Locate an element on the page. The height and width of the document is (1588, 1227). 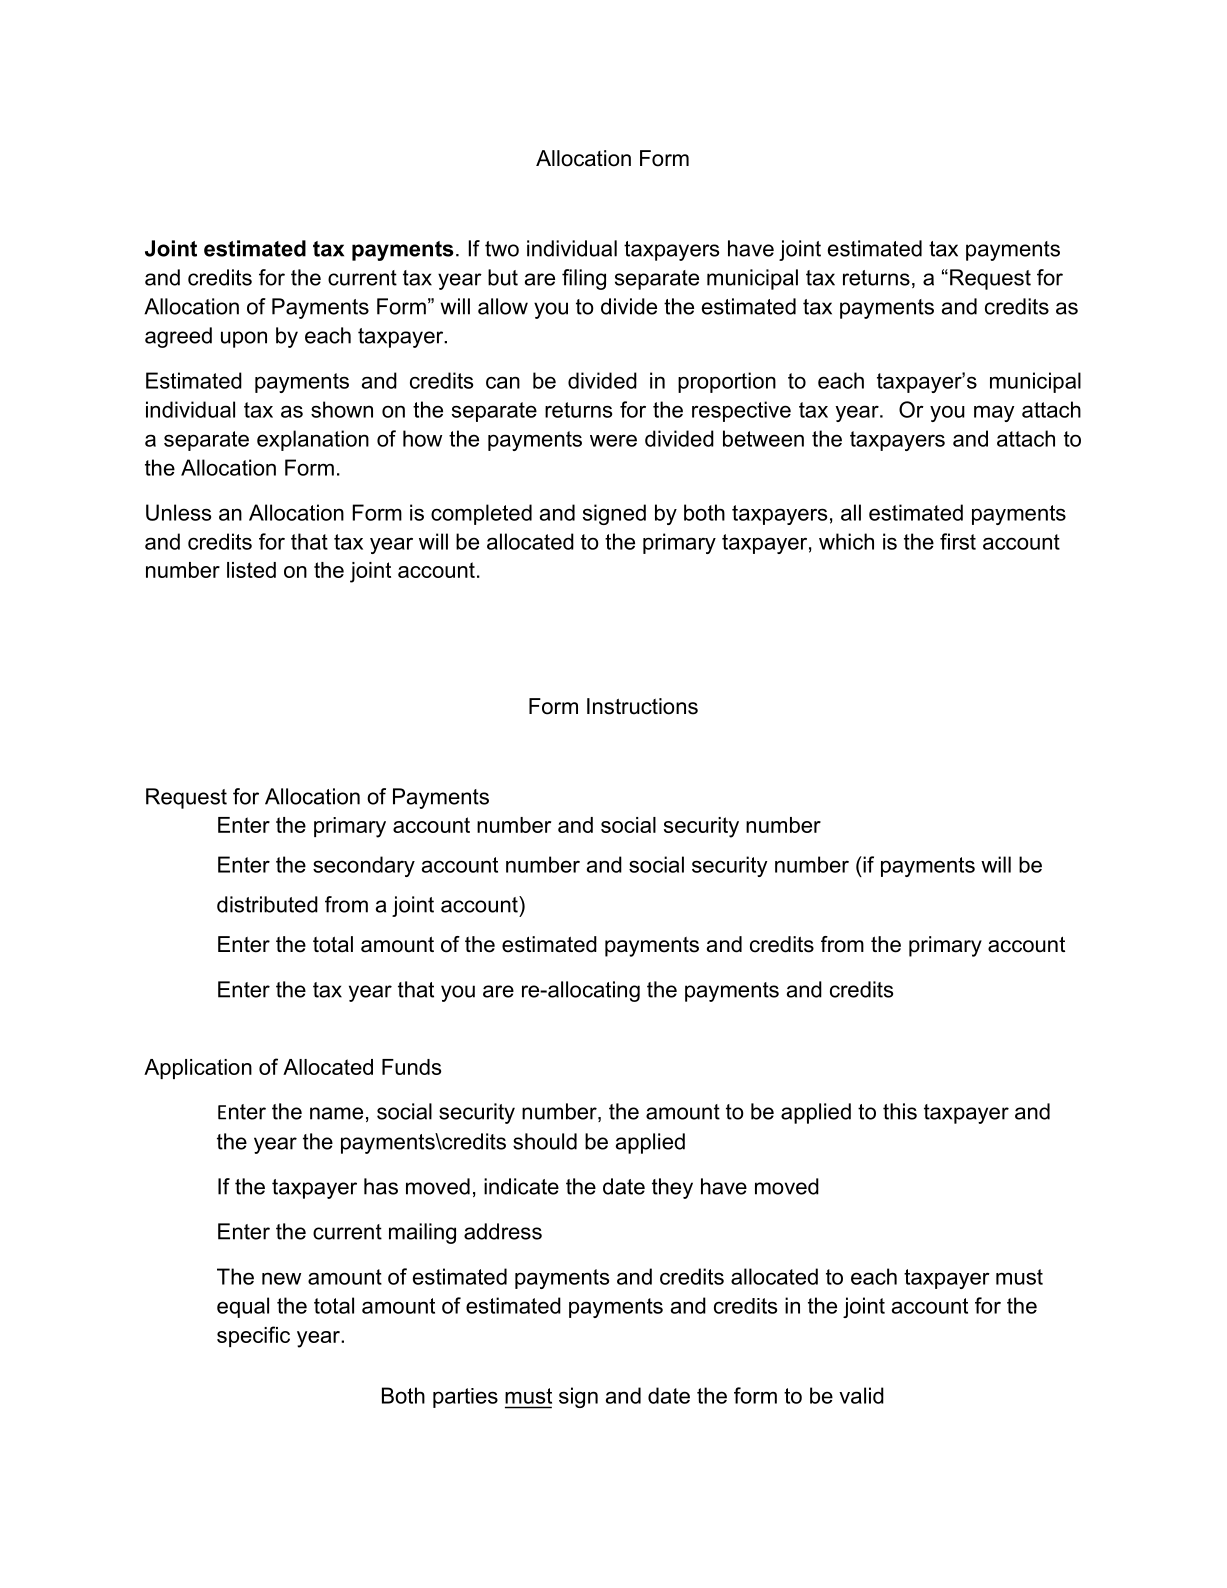
filing is located at coordinates (584, 279).
